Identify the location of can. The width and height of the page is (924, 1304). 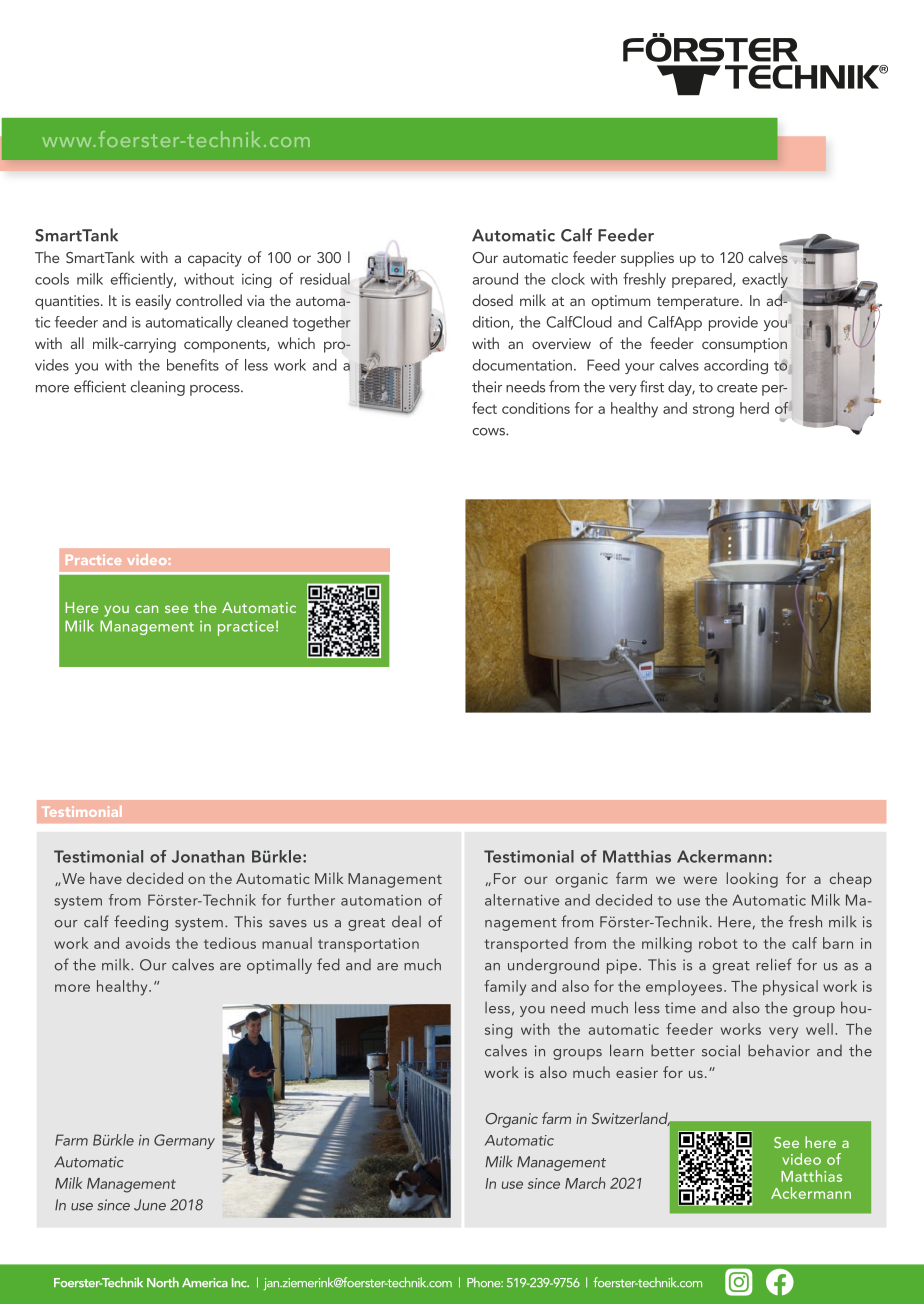
(146, 609).
